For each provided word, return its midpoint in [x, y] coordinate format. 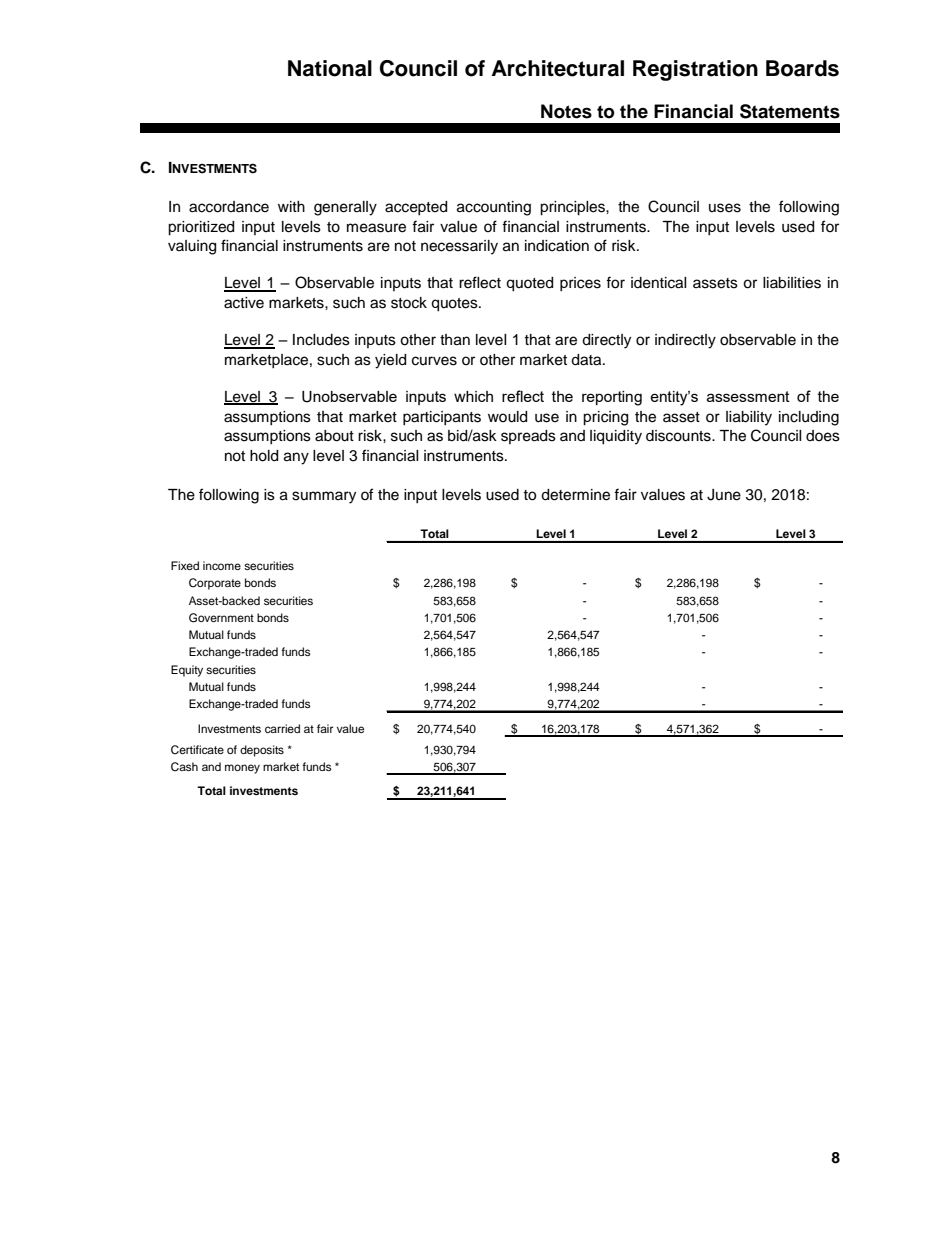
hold [264, 456]
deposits [262, 751]
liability [749, 418]
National [330, 68]
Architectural [558, 68]
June [724, 495]
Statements [790, 111]
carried [282, 728]
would [507, 417]
